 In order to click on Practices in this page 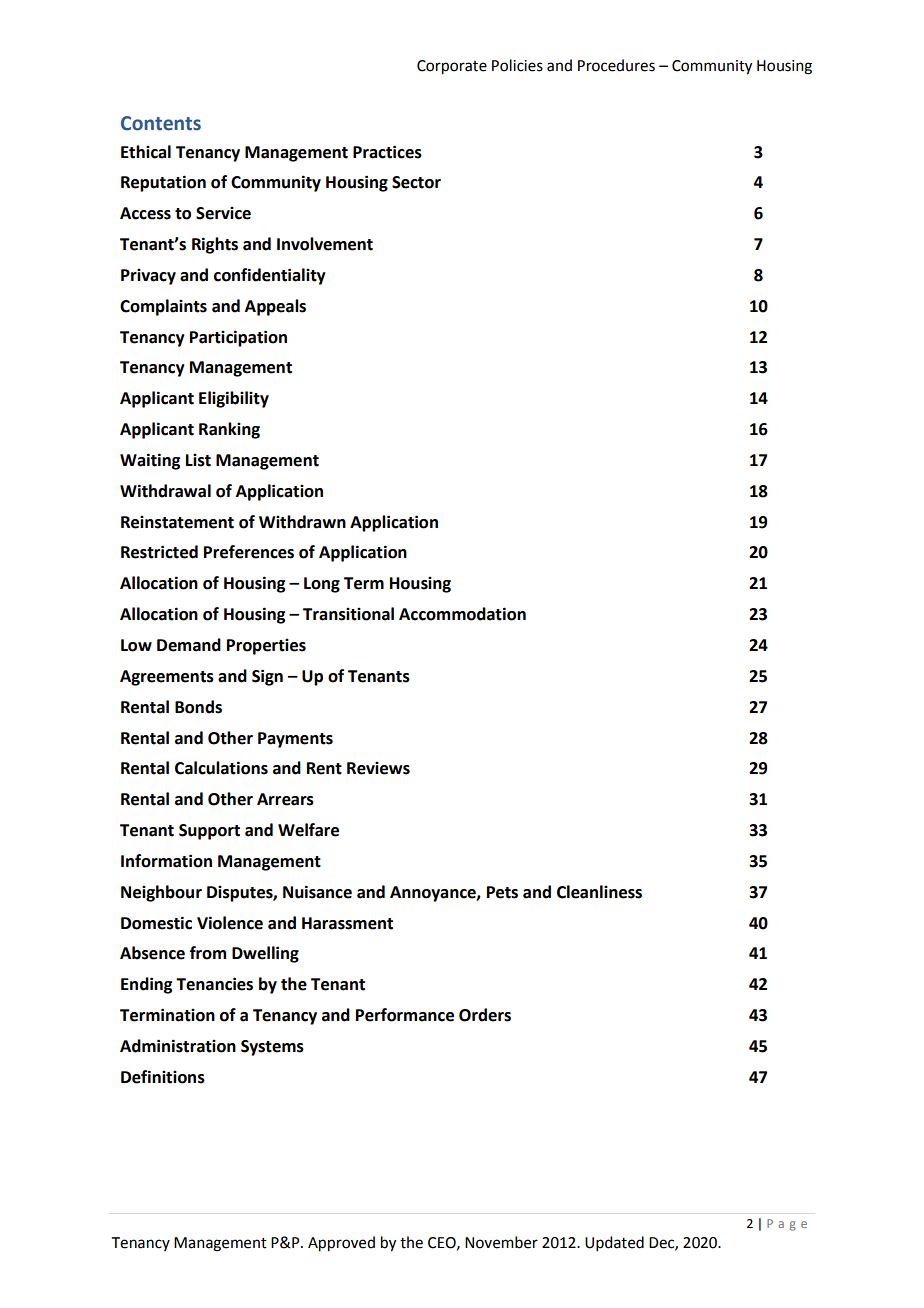, I will do `click(387, 152)`.
